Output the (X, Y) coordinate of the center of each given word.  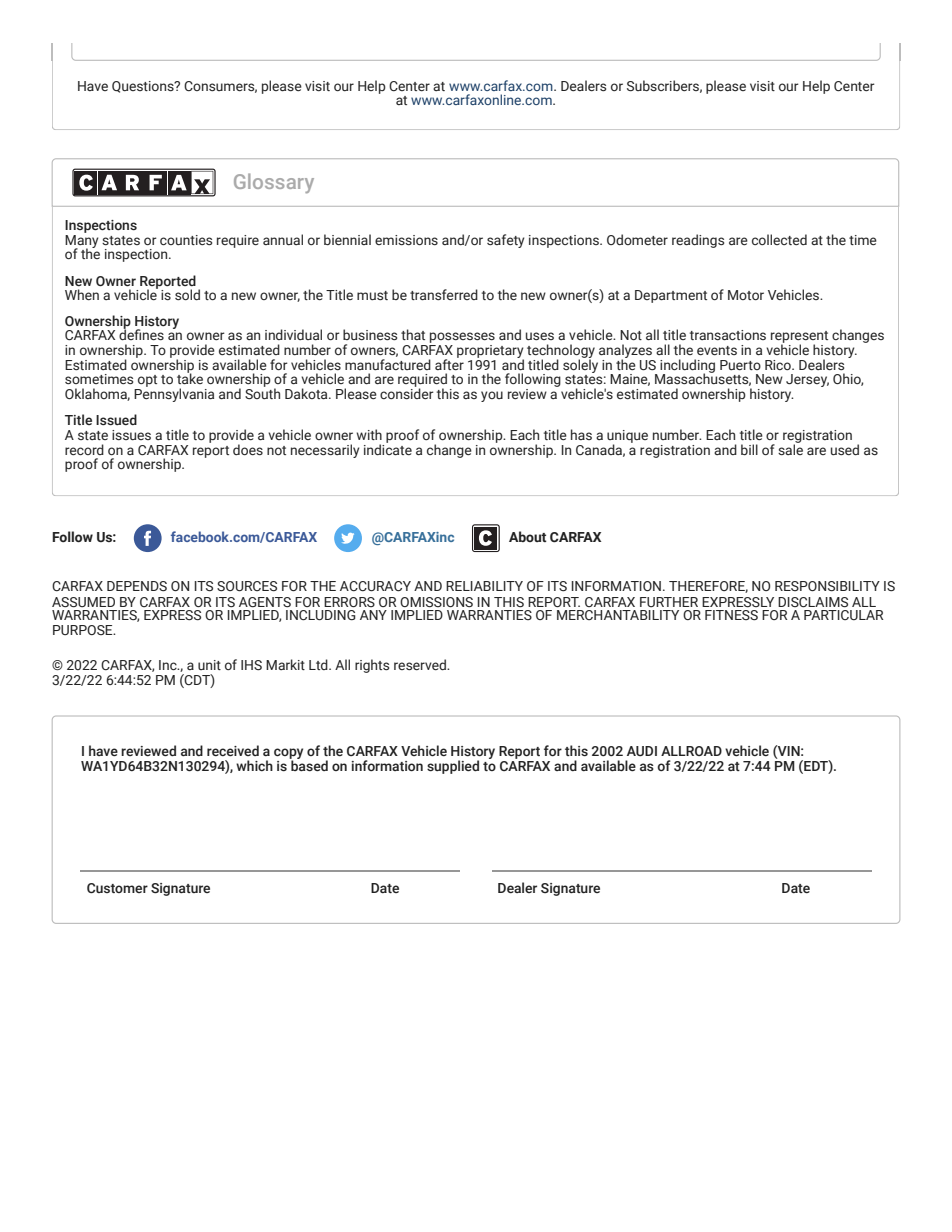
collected (779, 239)
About (528, 536)
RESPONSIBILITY (827, 586)
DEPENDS (137, 586)
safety (506, 241)
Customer (117, 888)
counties (186, 240)
